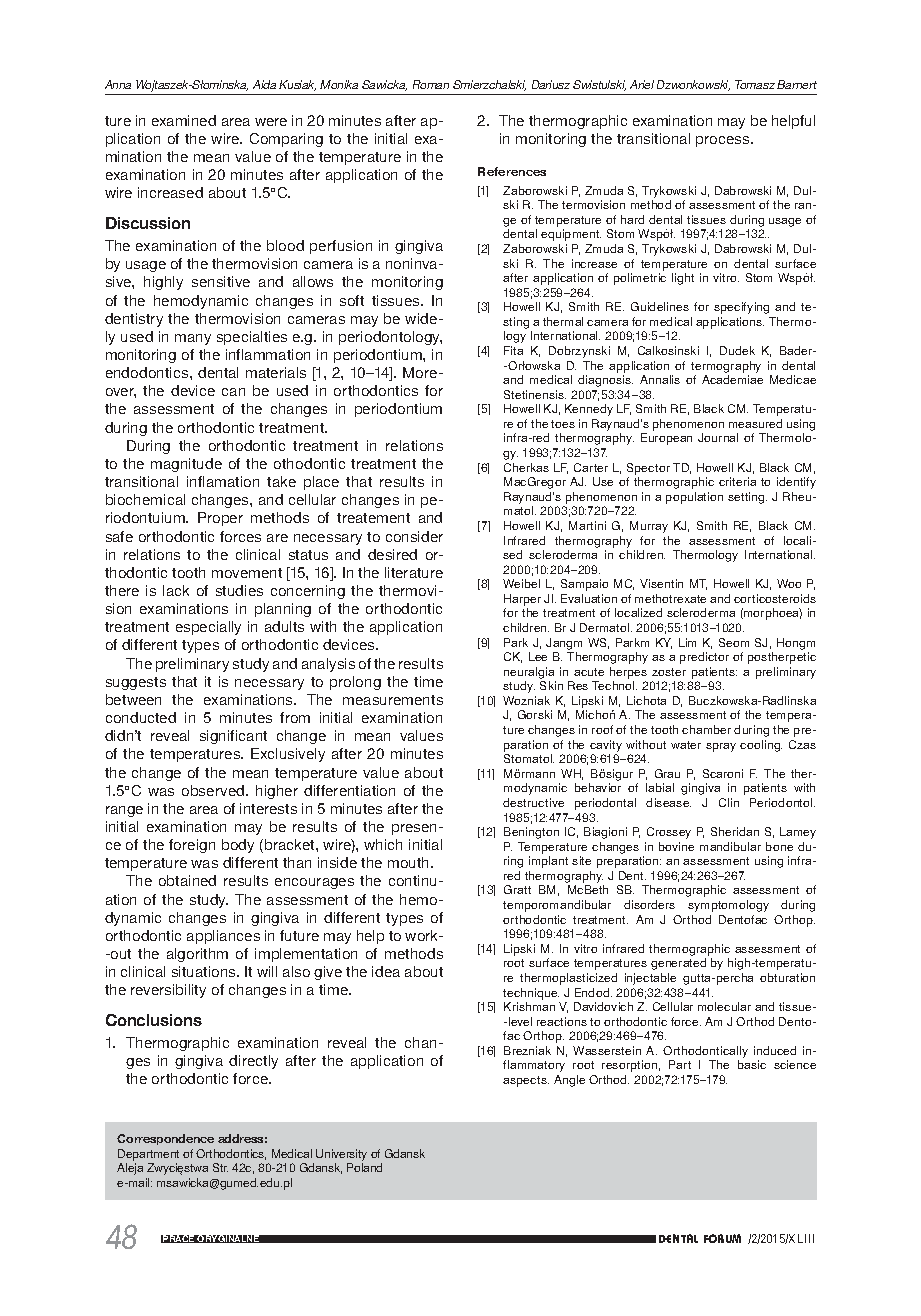  What do you see at coordinates (724, 141) in the screenshot?
I see `process` at bounding box center [724, 141].
